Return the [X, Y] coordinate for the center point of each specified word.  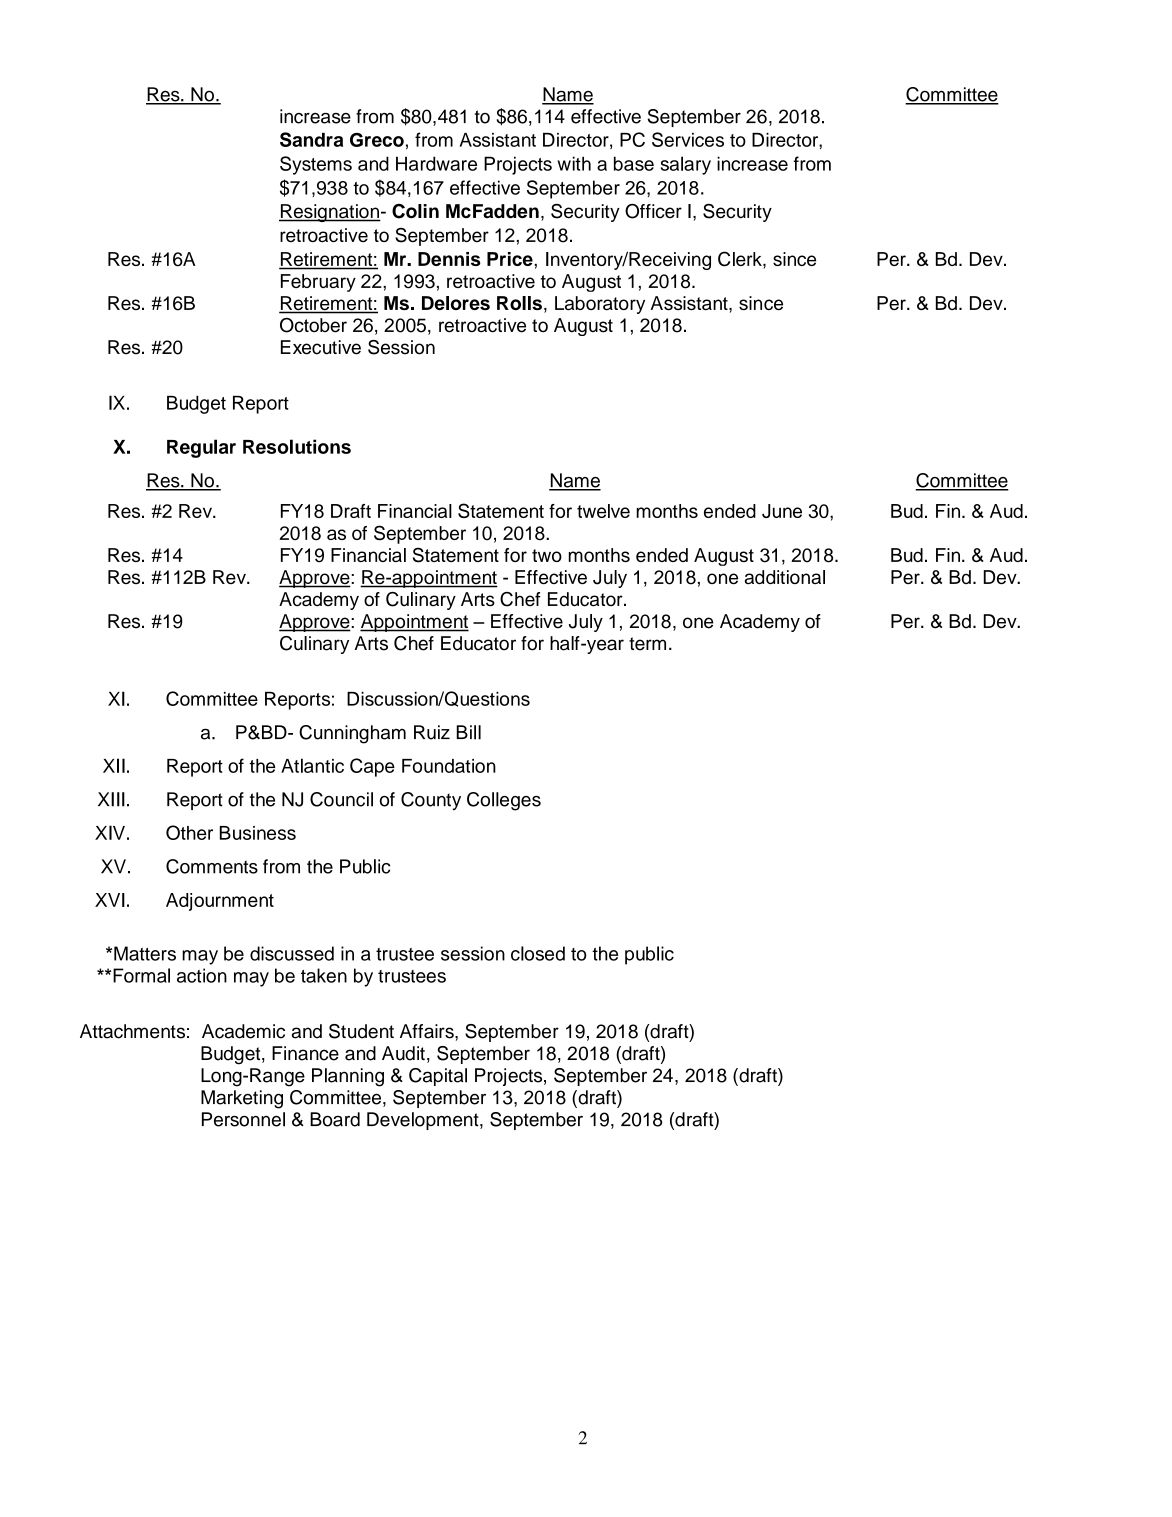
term [647, 644]
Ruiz [432, 732]
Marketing [242, 1099]
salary [686, 165]
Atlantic [312, 765]
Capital [438, 1077]
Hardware [436, 163]
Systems [316, 165]
